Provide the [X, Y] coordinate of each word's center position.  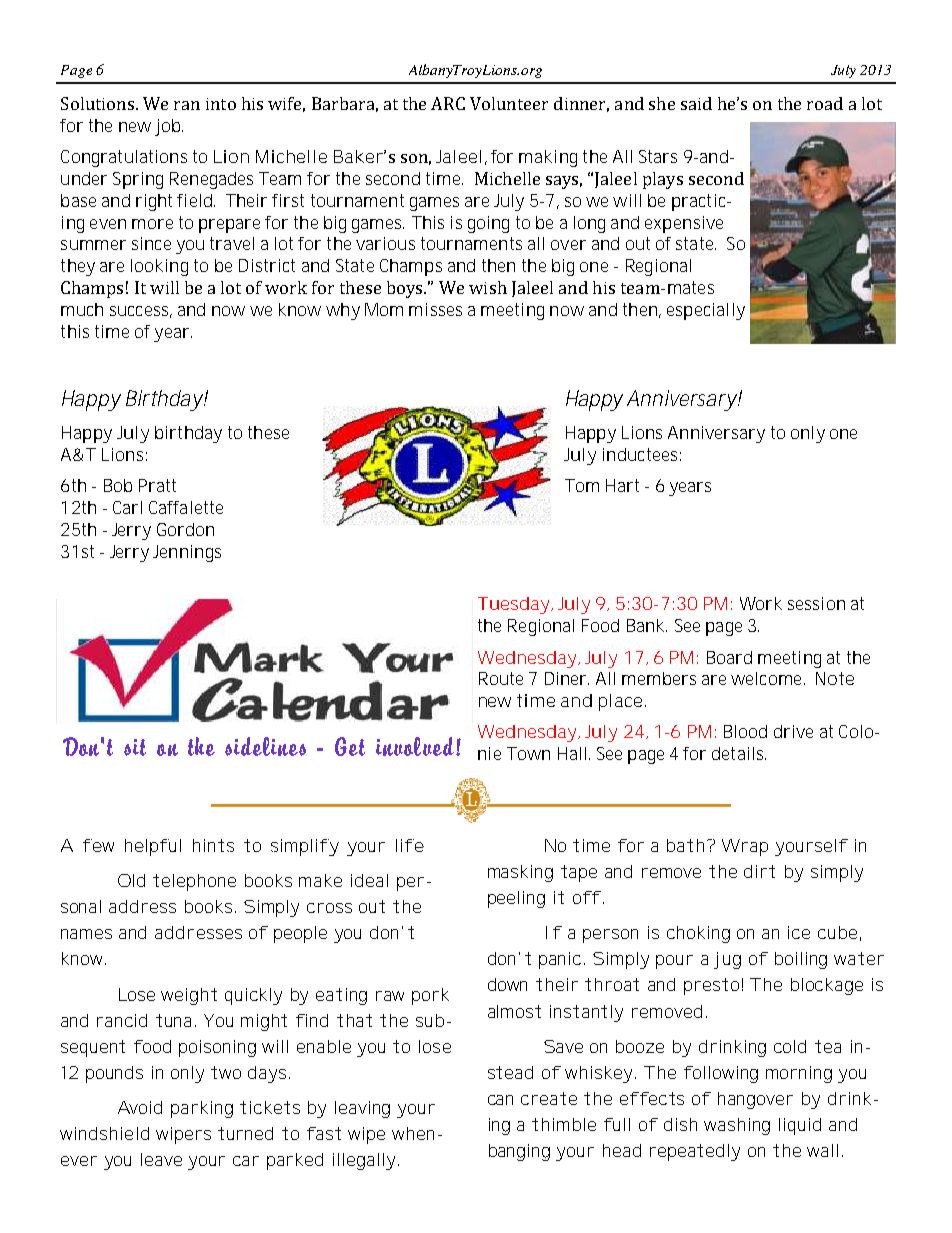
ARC [448, 103]
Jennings [187, 553]
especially [706, 311]
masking [520, 873]
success [141, 312]
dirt [759, 871]
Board [729, 657]
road [825, 103]
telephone [194, 882]
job [169, 127]
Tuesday [515, 605]
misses [435, 309]
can [500, 1100]
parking [202, 1109]
